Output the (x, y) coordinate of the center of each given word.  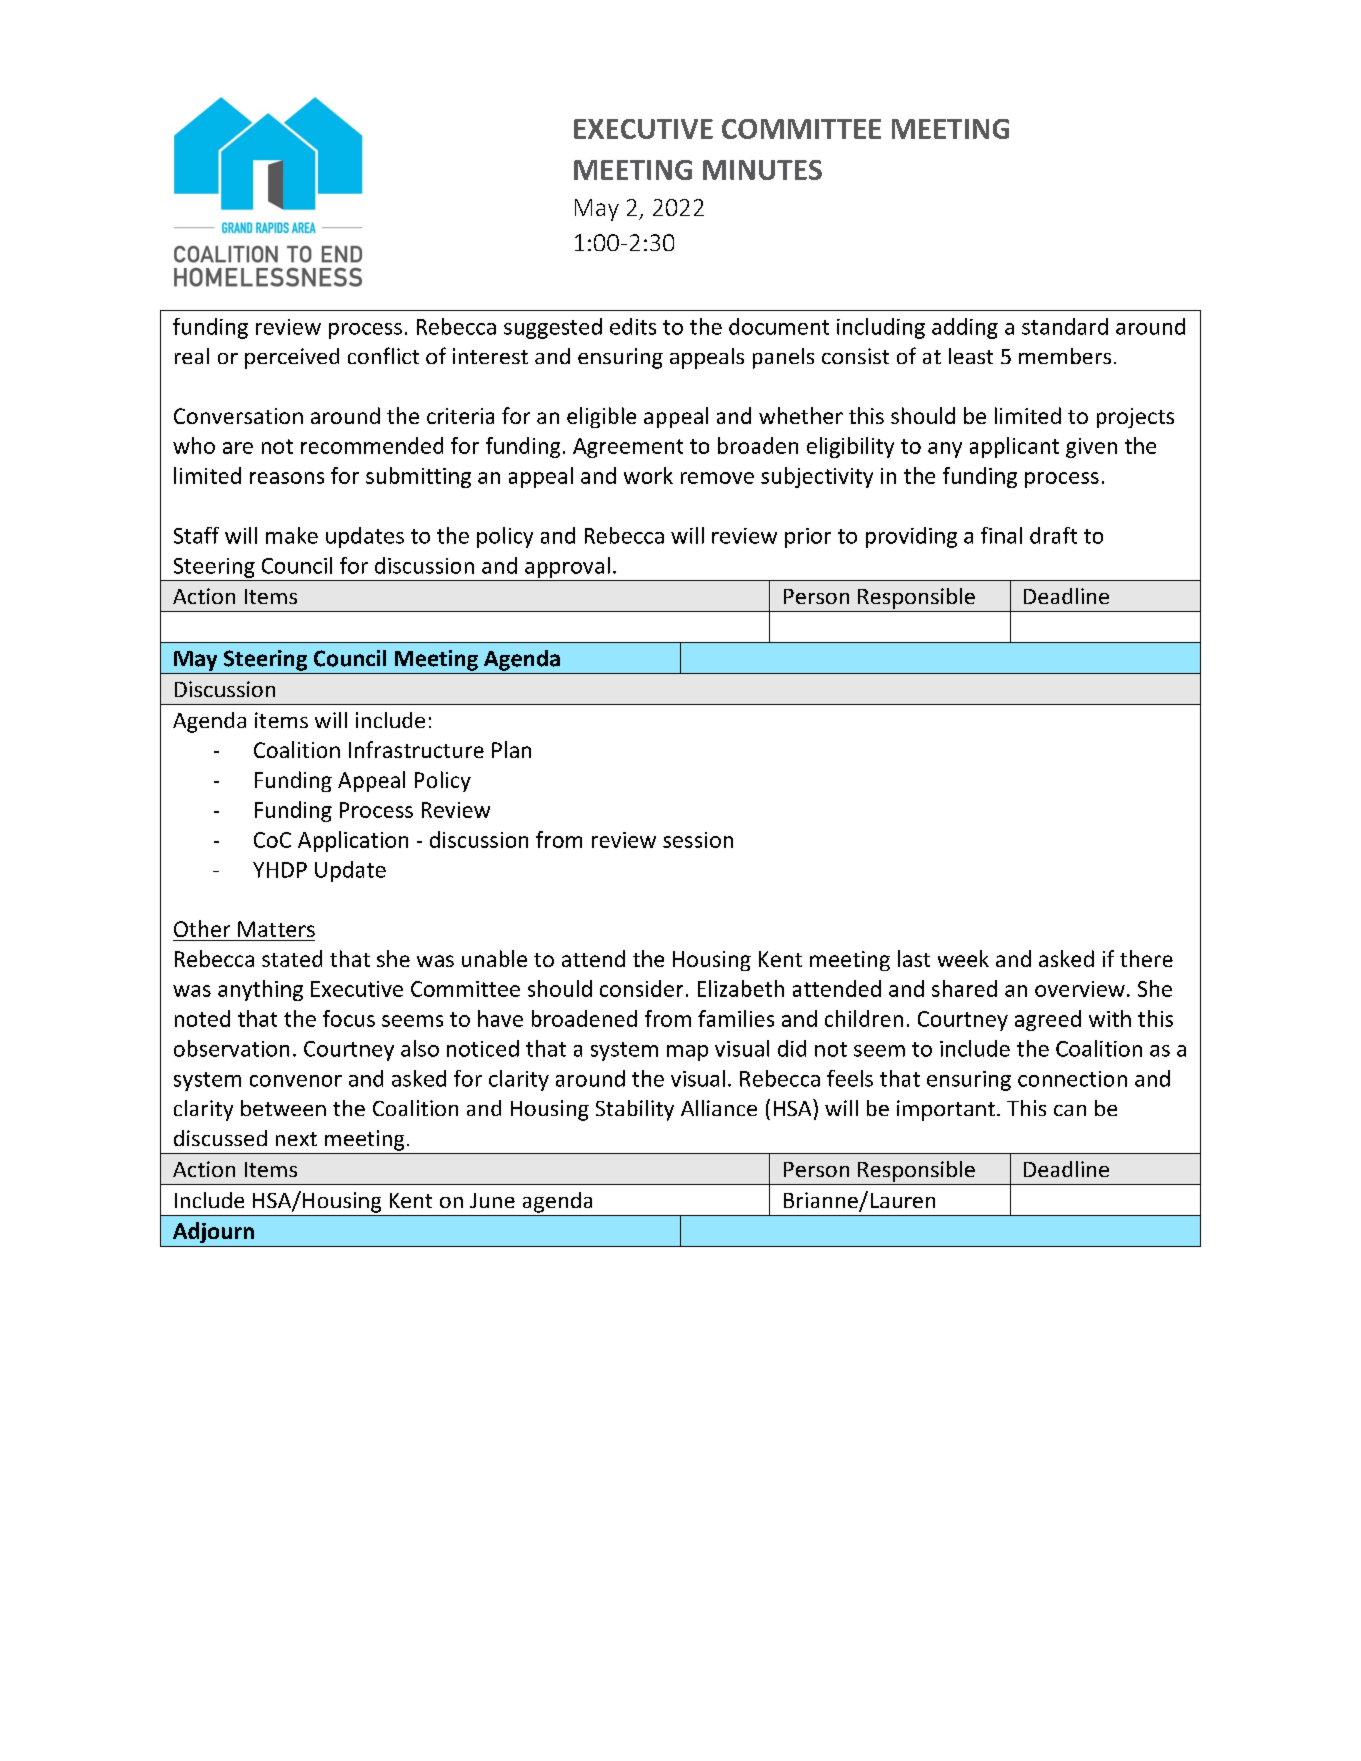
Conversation (238, 416)
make (292, 535)
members (1065, 356)
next (296, 1139)
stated (292, 958)
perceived (292, 358)
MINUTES (762, 170)
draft (1053, 535)
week (963, 958)
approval (567, 567)
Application (353, 841)
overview (1080, 989)
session (698, 840)
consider (641, 988)
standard (1065, 326)
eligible (601, 417)
